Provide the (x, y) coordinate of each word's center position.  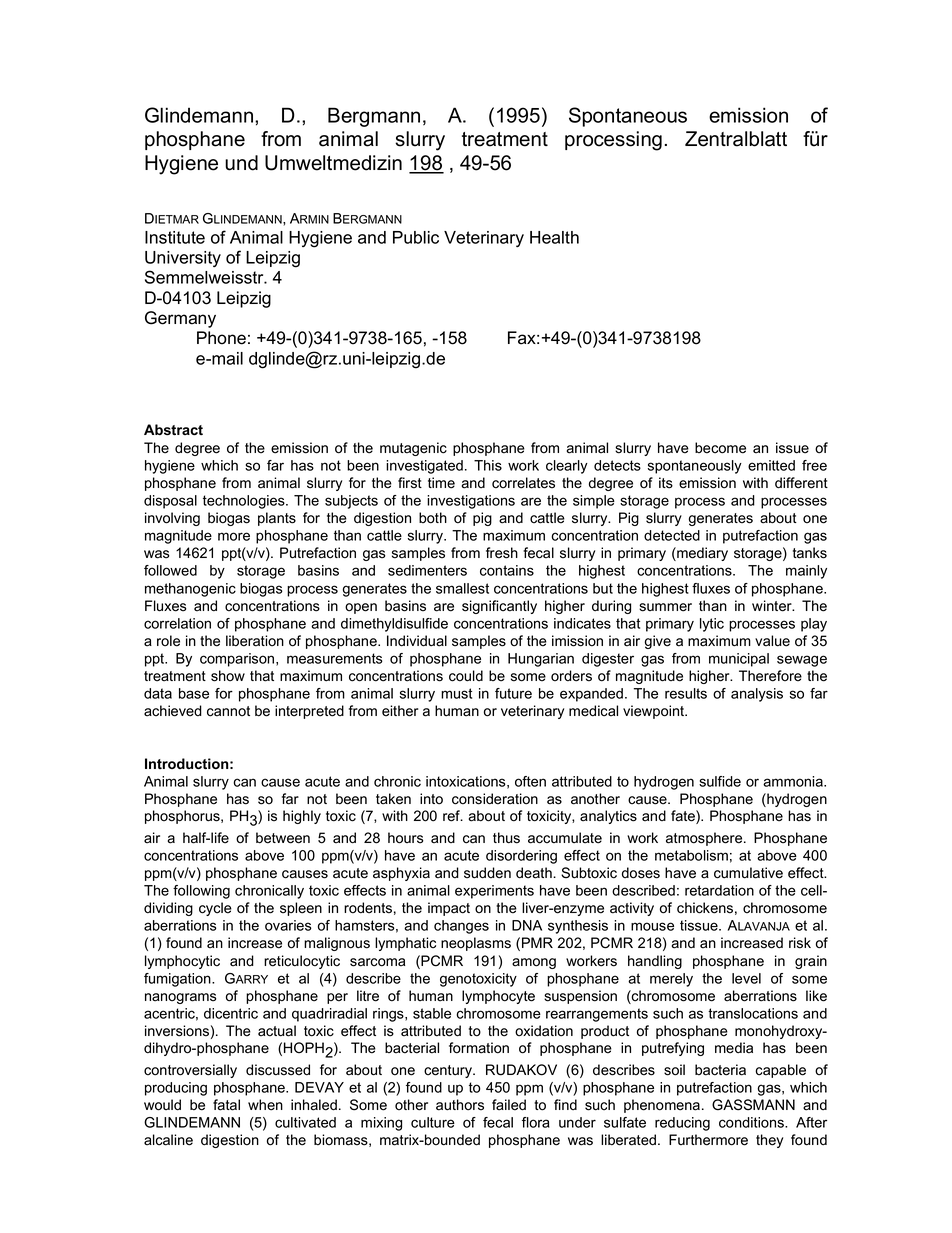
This (488, 465)
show (228, 676)
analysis (757, 695)
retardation (719, 890)
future (513, 693)
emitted (771, 465)
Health (554, 237)
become (720, 448)
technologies (245, 502)
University (183, 259)
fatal (226, 1105)
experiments (494, 892)
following (201, 892)
